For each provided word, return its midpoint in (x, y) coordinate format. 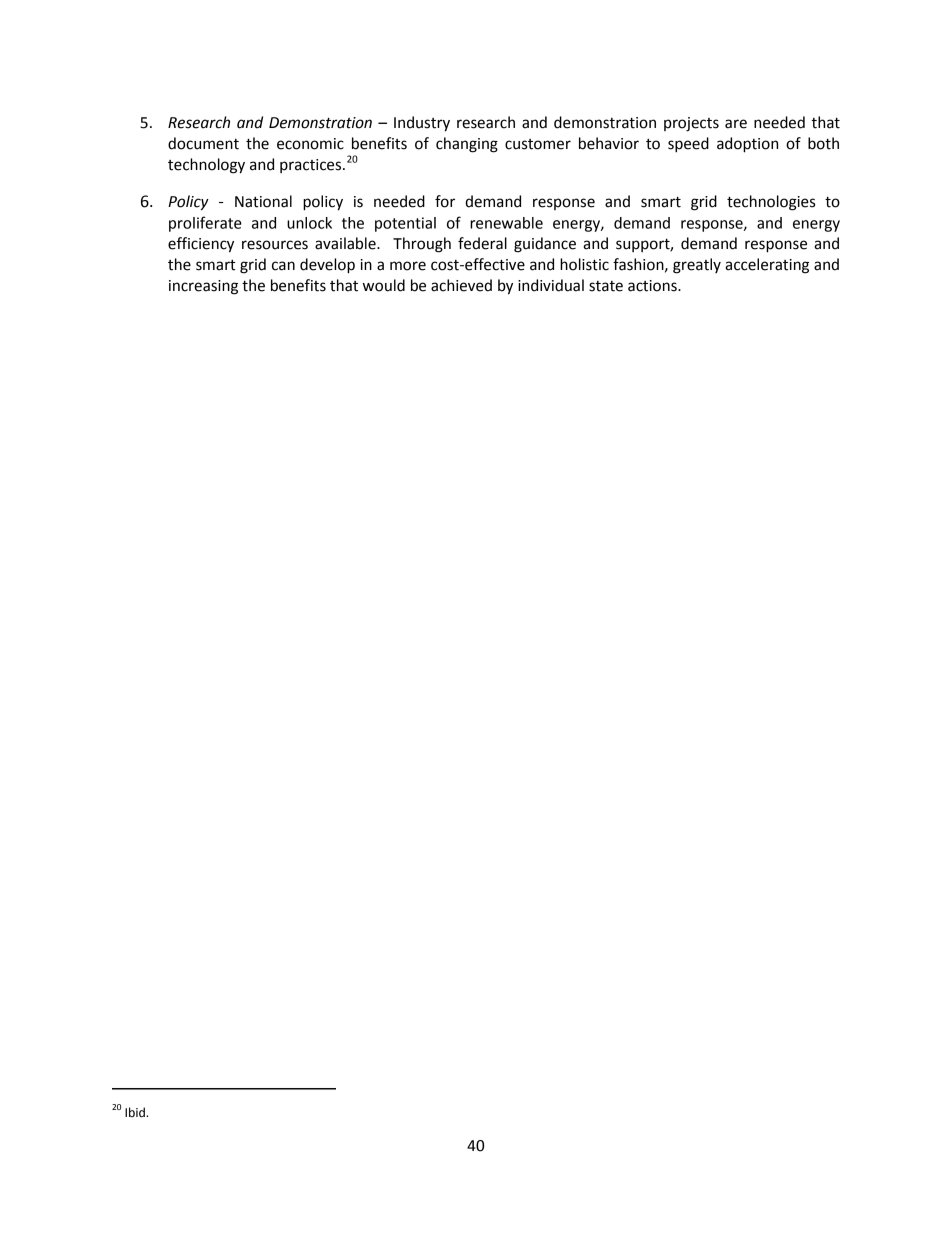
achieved (461, 285)
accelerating (767, 266)
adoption (747, 145)
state (606, 286)
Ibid (136, 1112)
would (384, 285)
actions (653, 286)
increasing (203, 287)
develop (327, 266)
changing (467, 145)
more (408, 266)
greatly (697, 266)
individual (551, 285)
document (203, 143)
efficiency (201, 245)
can (283, 266)
